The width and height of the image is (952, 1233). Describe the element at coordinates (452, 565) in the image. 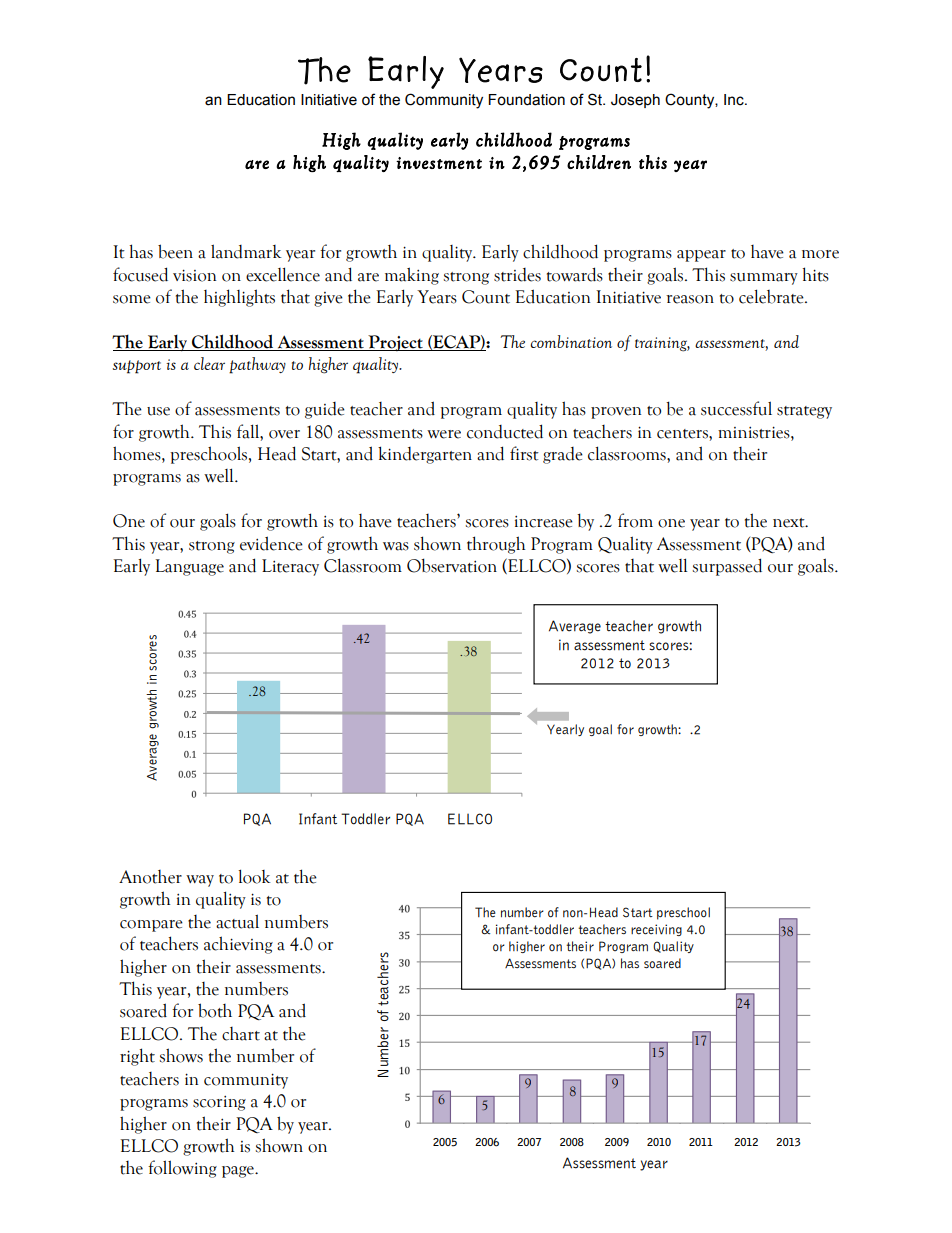

I see `Observation` at that location.
